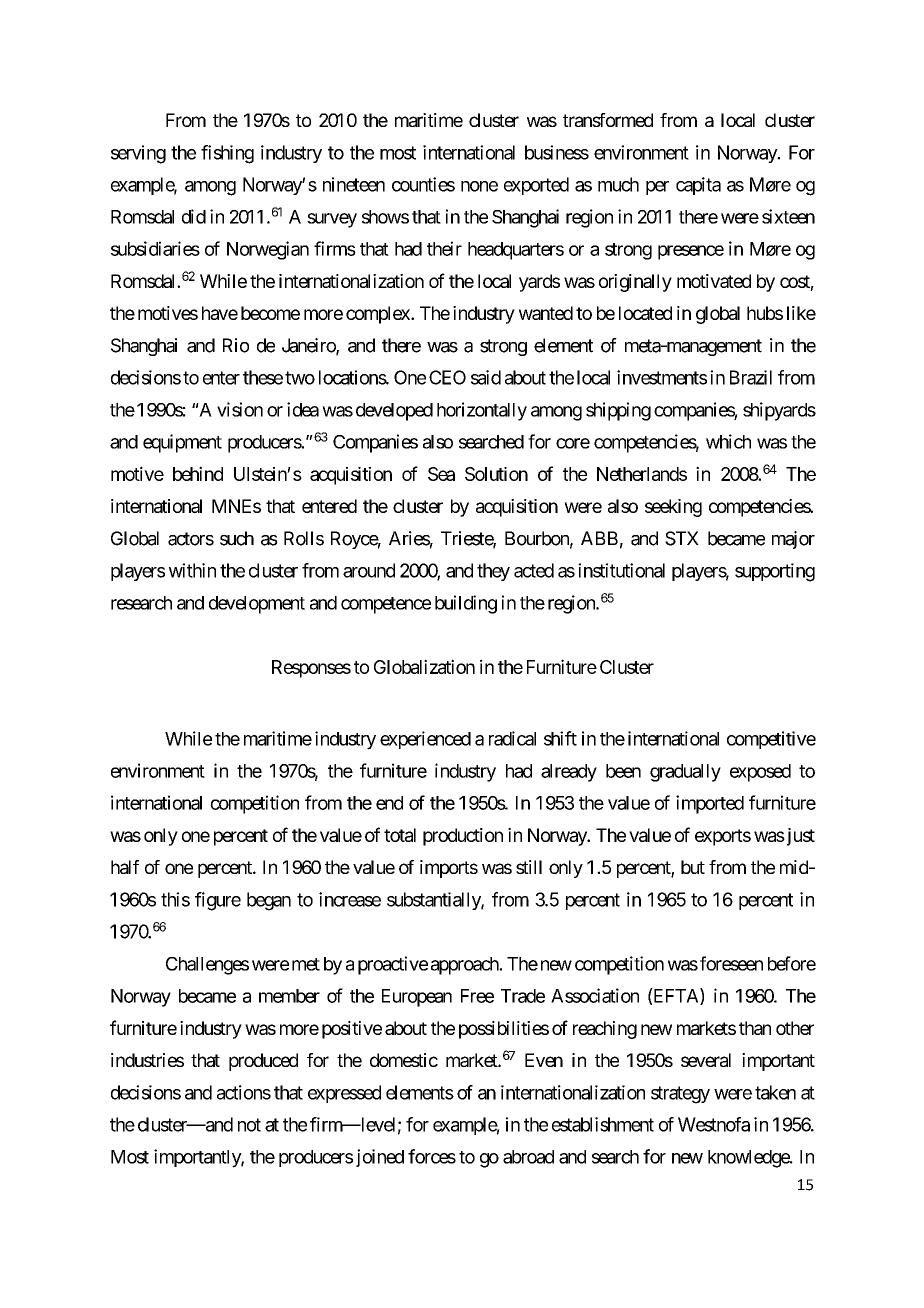 The image size is (924, 1308). I want to click on abroad, so click(528, 1157).
